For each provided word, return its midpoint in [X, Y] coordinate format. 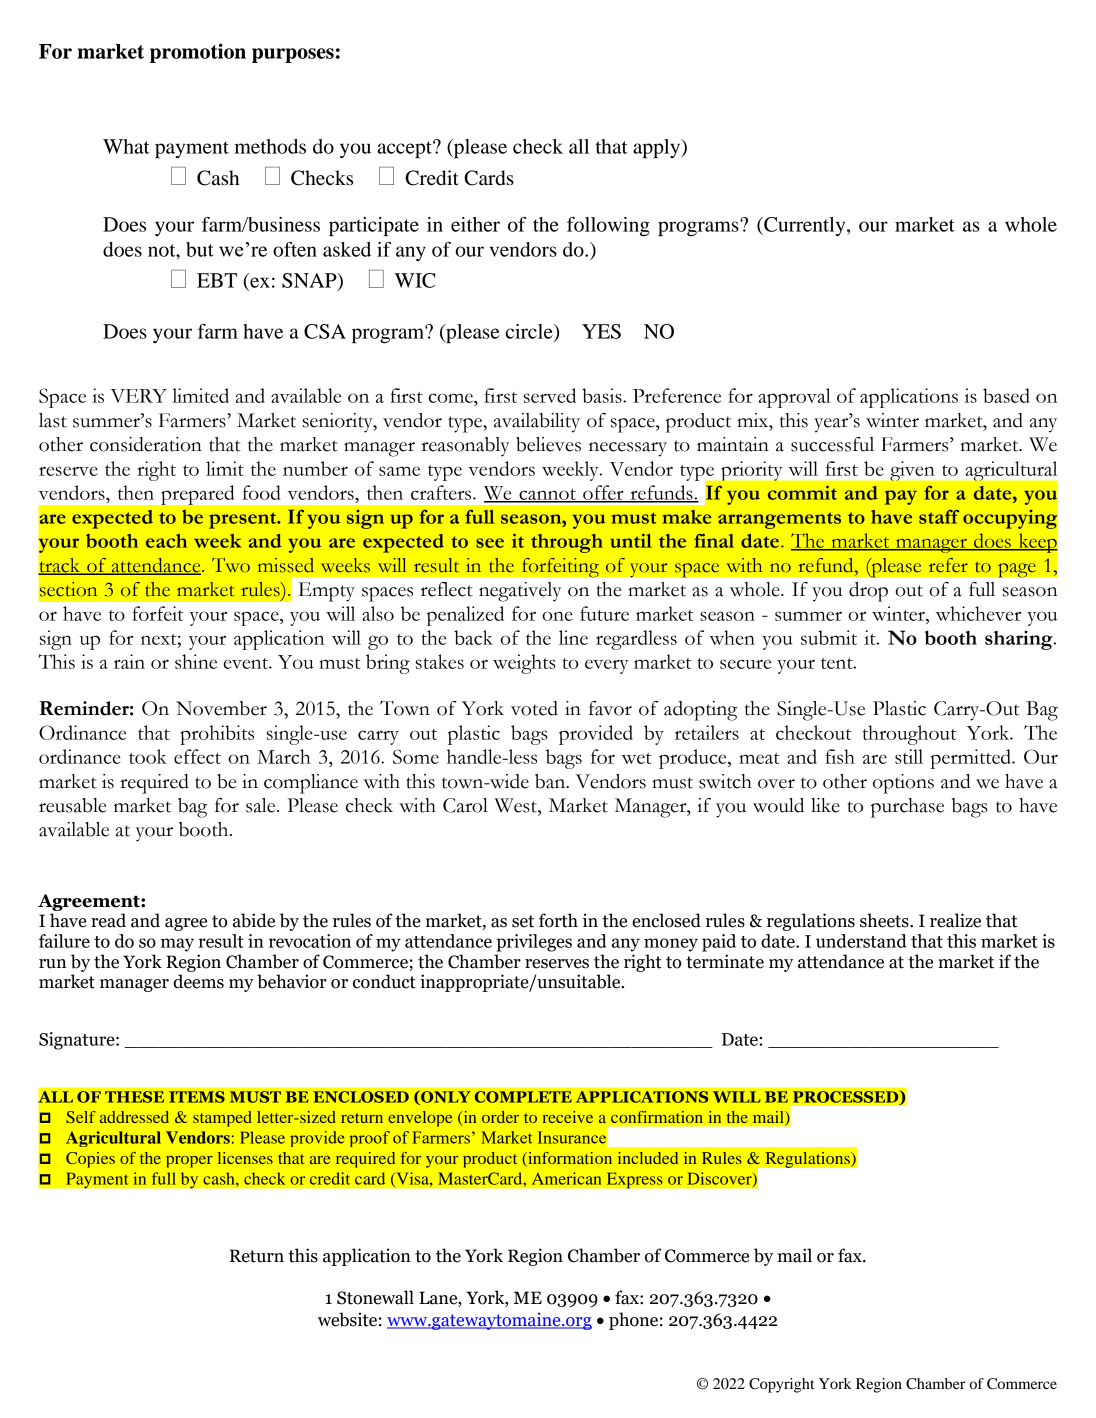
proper [189, 1162]
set [523, 921]
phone [633, 1321]
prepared [198, 495]
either [475, 224]
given [912, 471]
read [108, 920]
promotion [198, 53]
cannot [547, 495]
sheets [885, 920]
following [608, 226]
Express [634, 1180]
